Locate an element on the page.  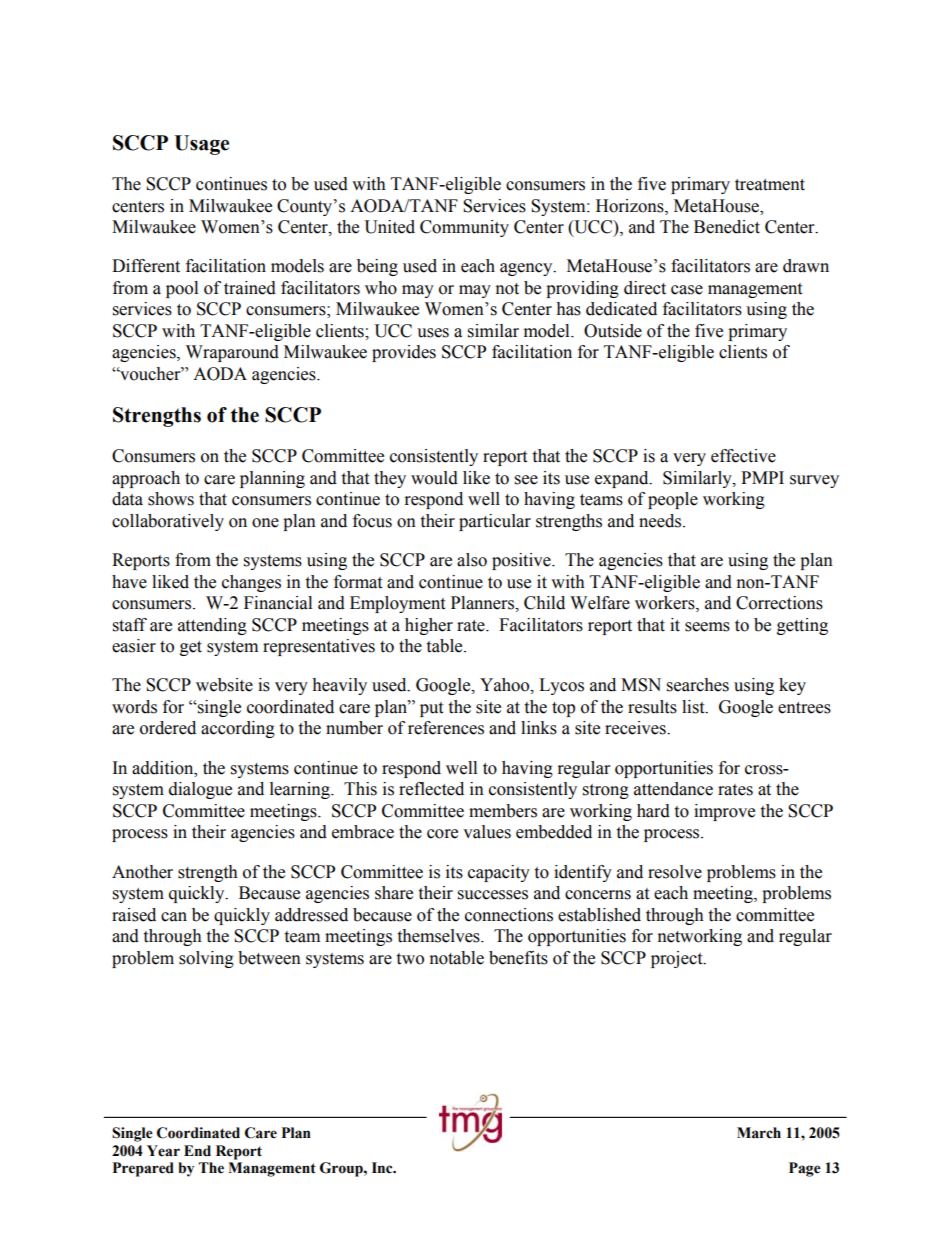
Year is located at coordinates (163, 1151).
